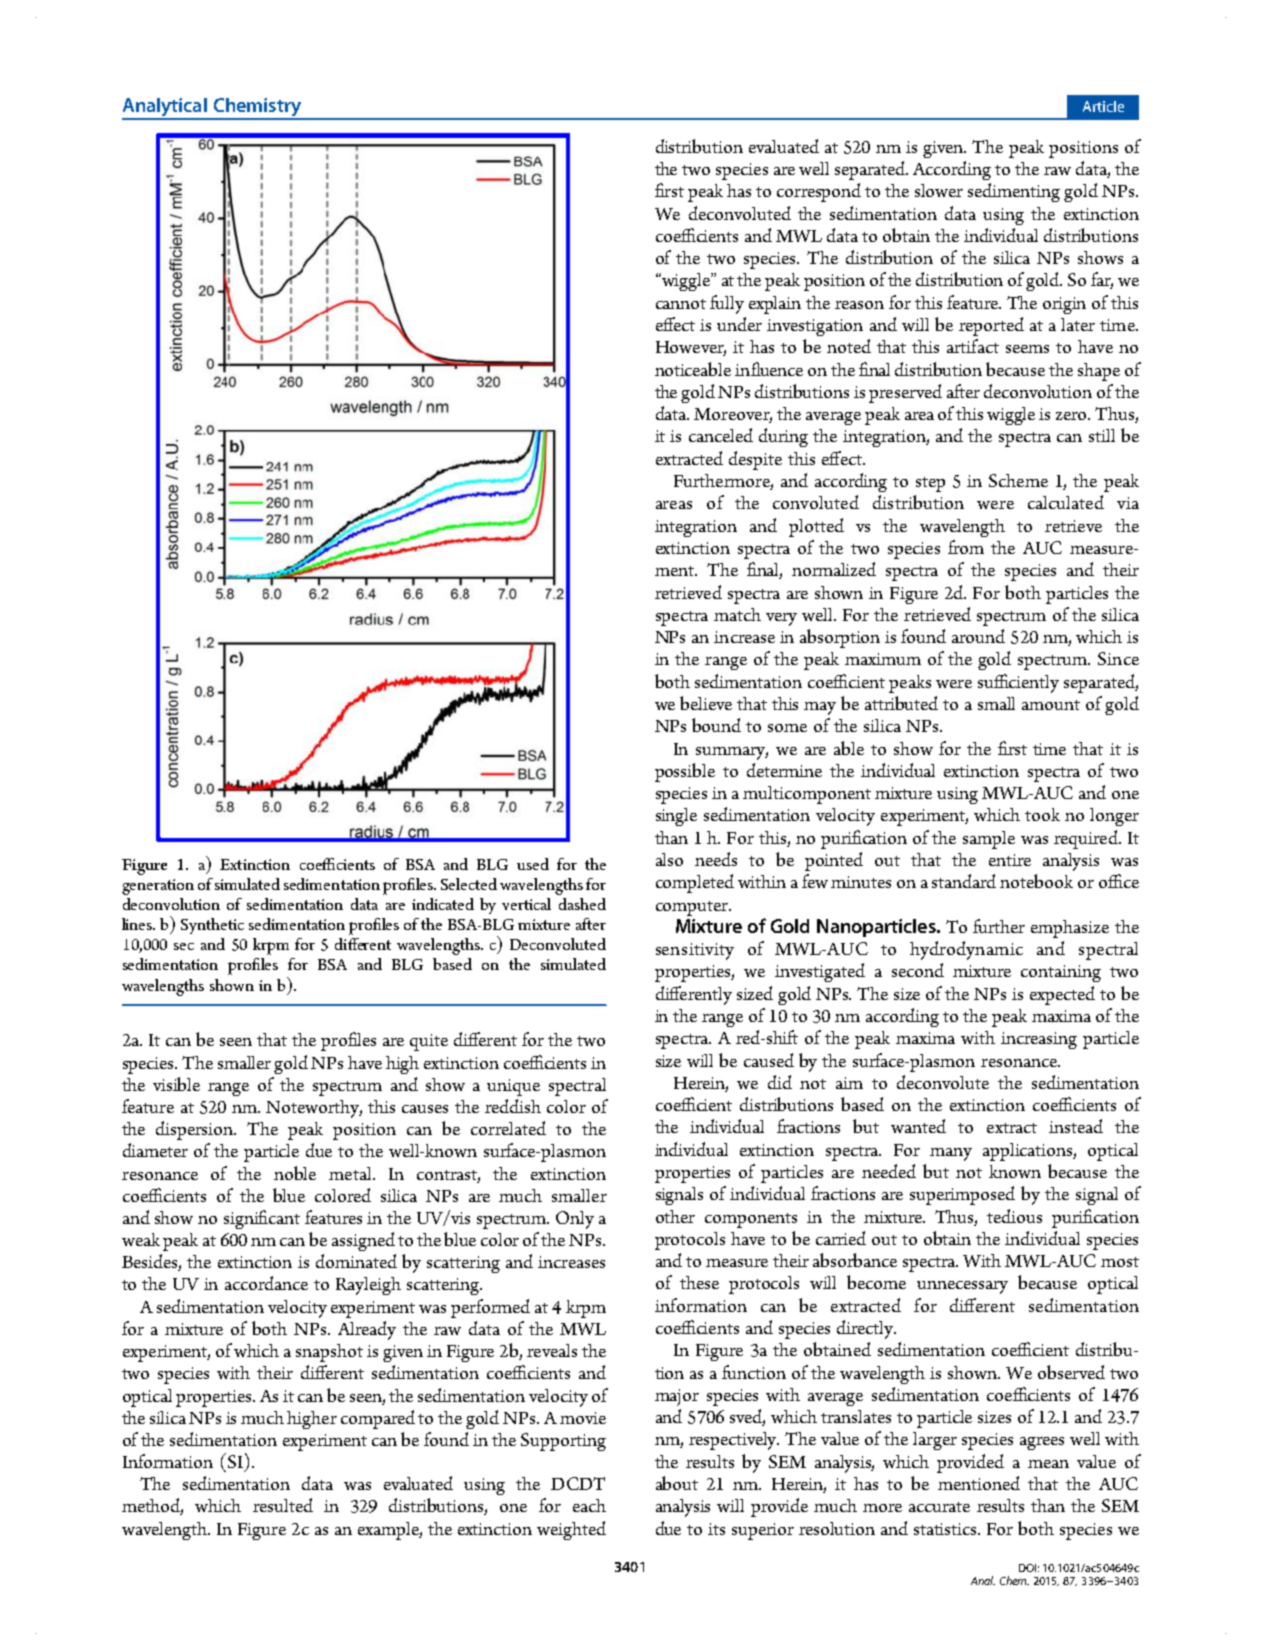 This screenshot has height=1651, width=1262. I want to click on calculated, so click(1066, 502).
